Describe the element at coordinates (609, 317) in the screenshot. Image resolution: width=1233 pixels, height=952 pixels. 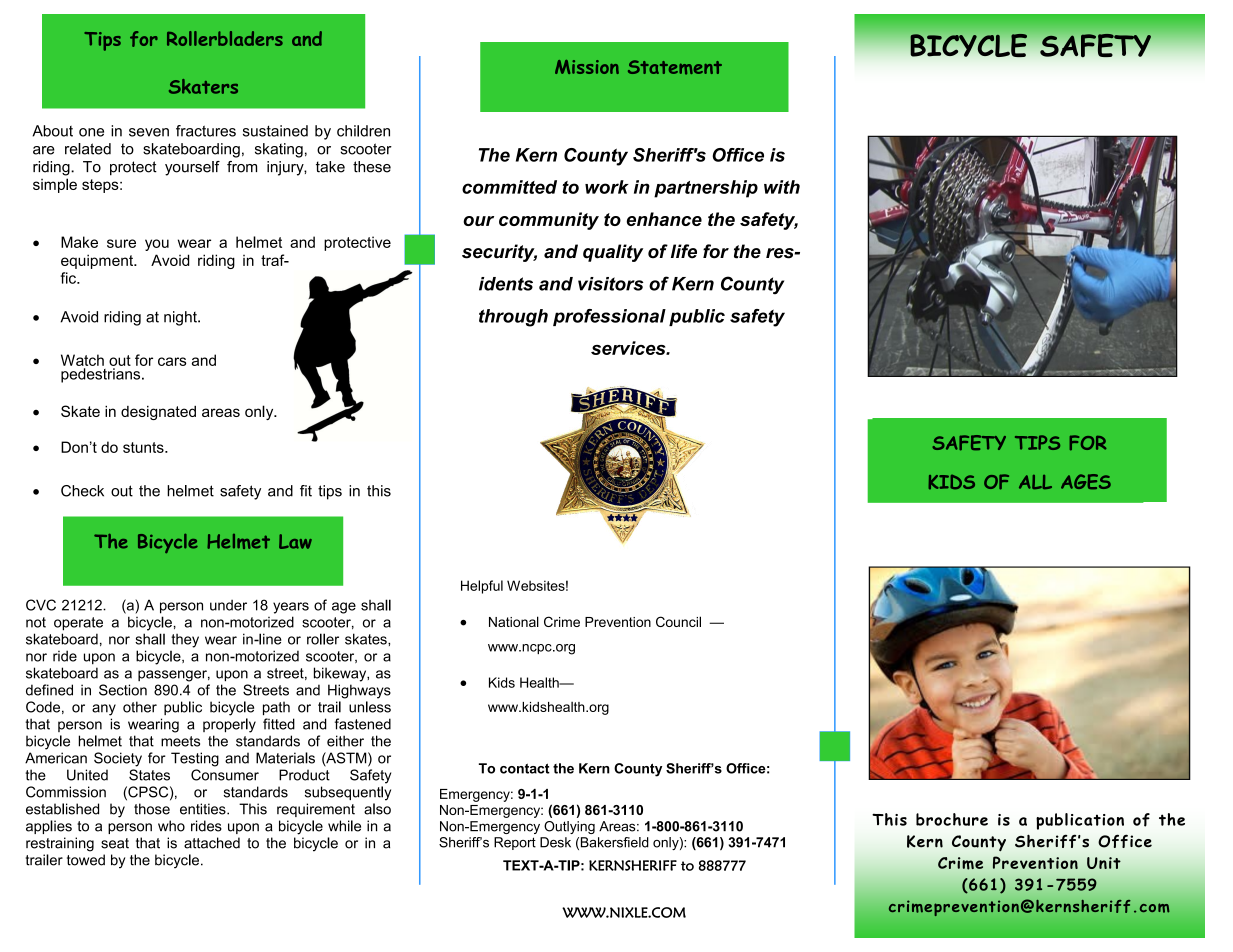
I see `professional` at that location.
